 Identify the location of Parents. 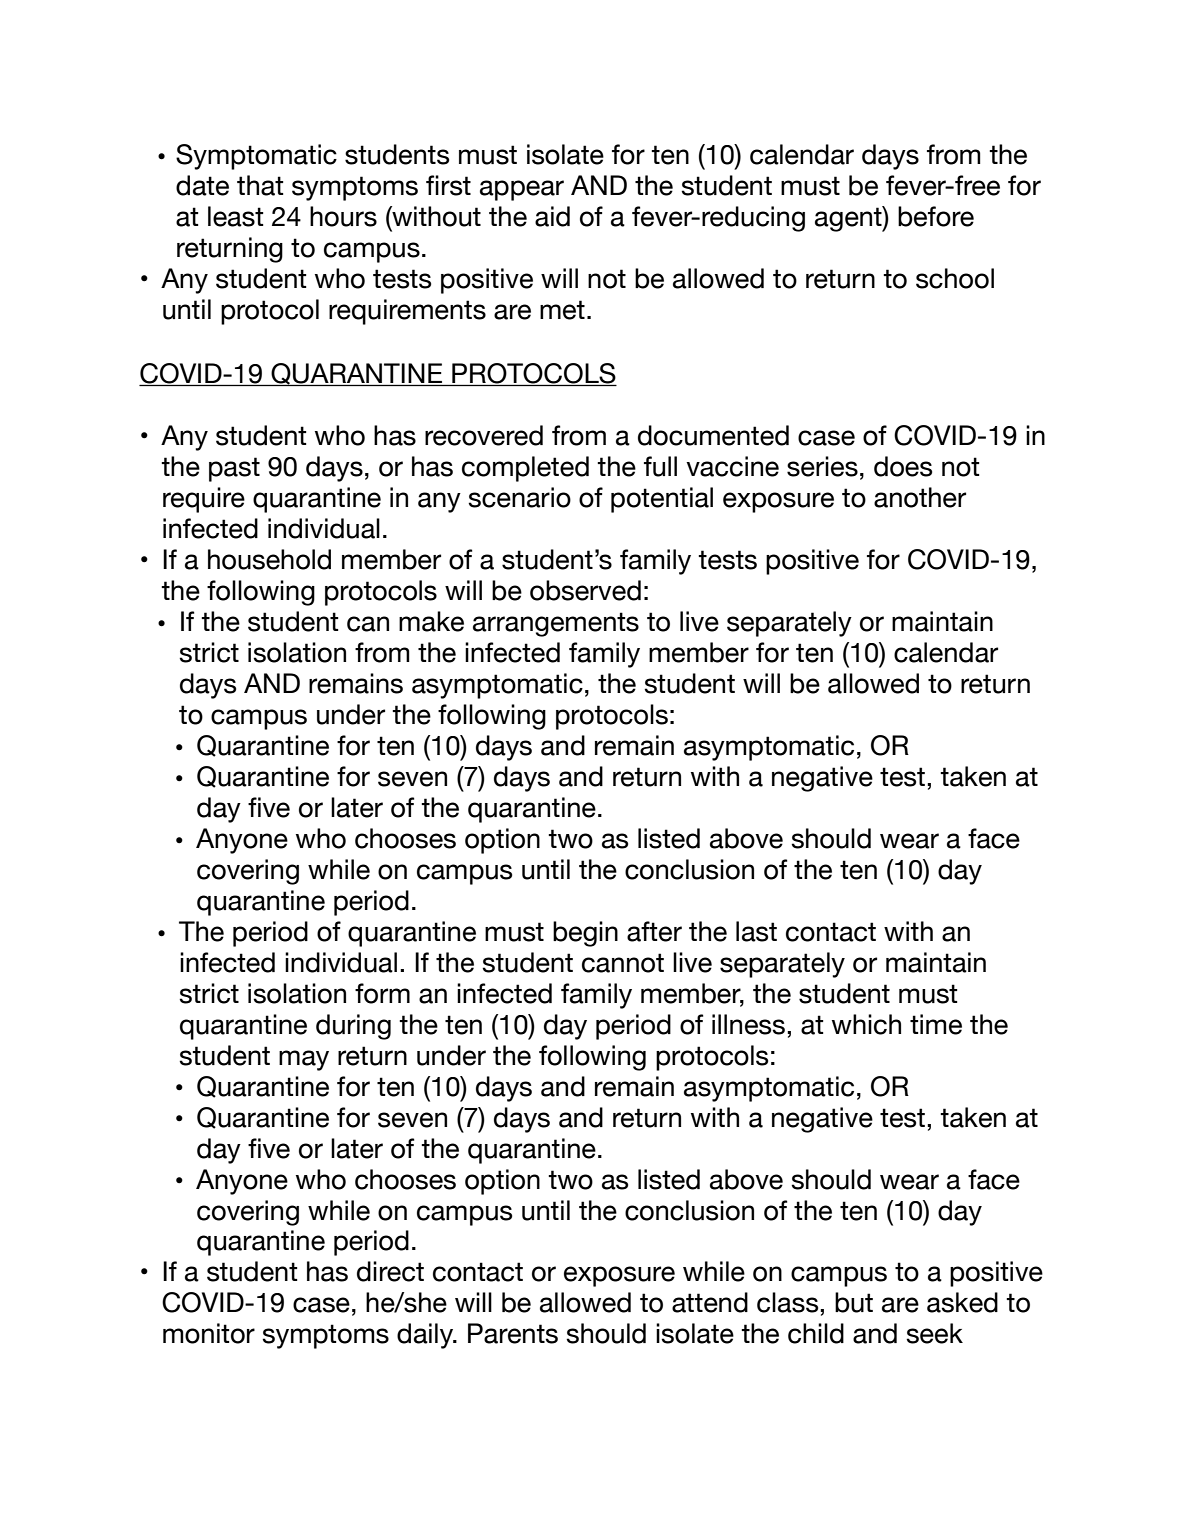
(513, 1333).
